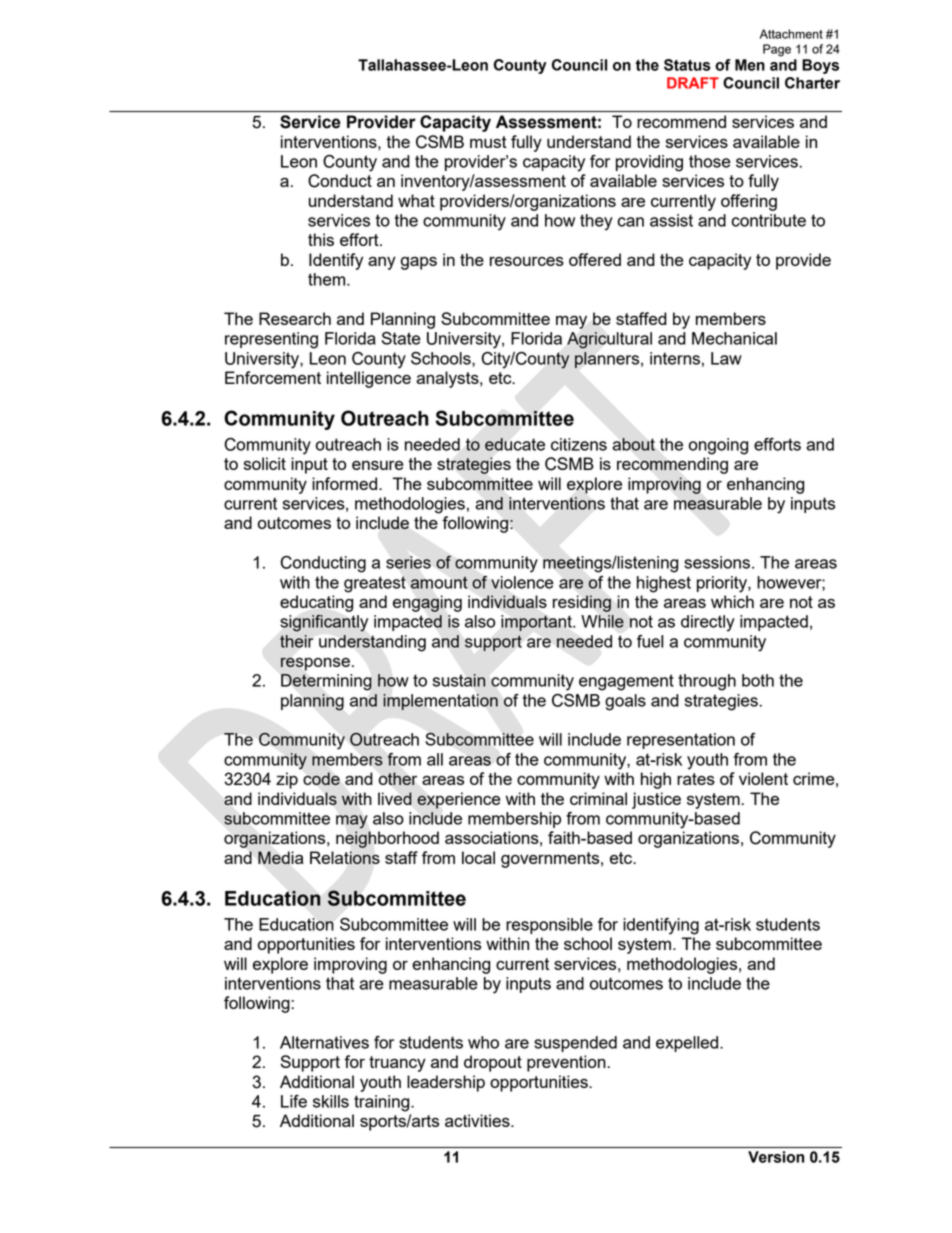 The width and height of the screenshot is (952, 1233). What do you see at coordinates (777, 50) in the screenshot?
I see `Page` at bounding box center [777, 50].
